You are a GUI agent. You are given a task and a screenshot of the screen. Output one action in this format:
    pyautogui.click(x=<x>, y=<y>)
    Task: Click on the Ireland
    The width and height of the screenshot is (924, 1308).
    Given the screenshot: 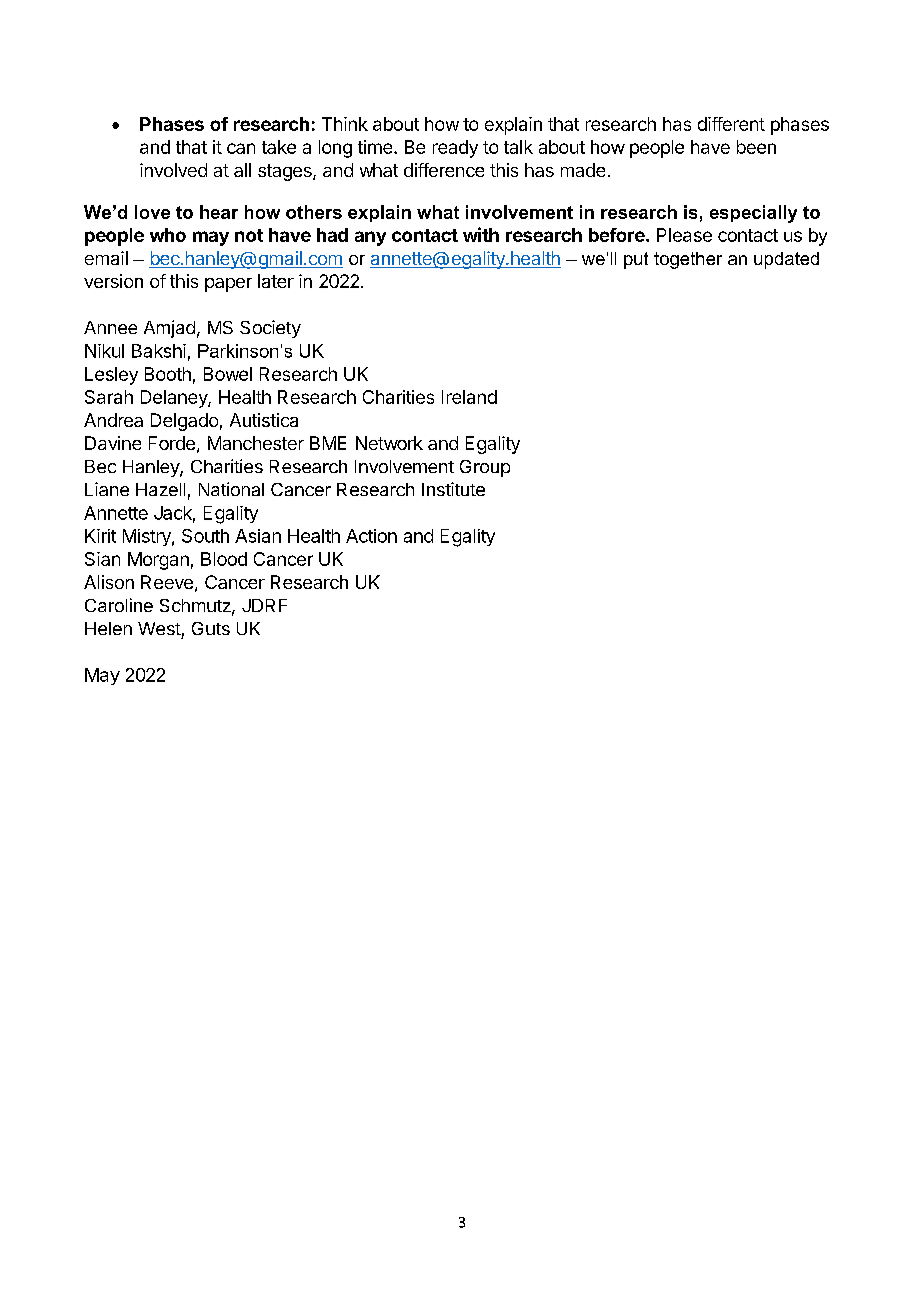 What is the action you would take?
    pyautogui.click(x=469, y=397)
